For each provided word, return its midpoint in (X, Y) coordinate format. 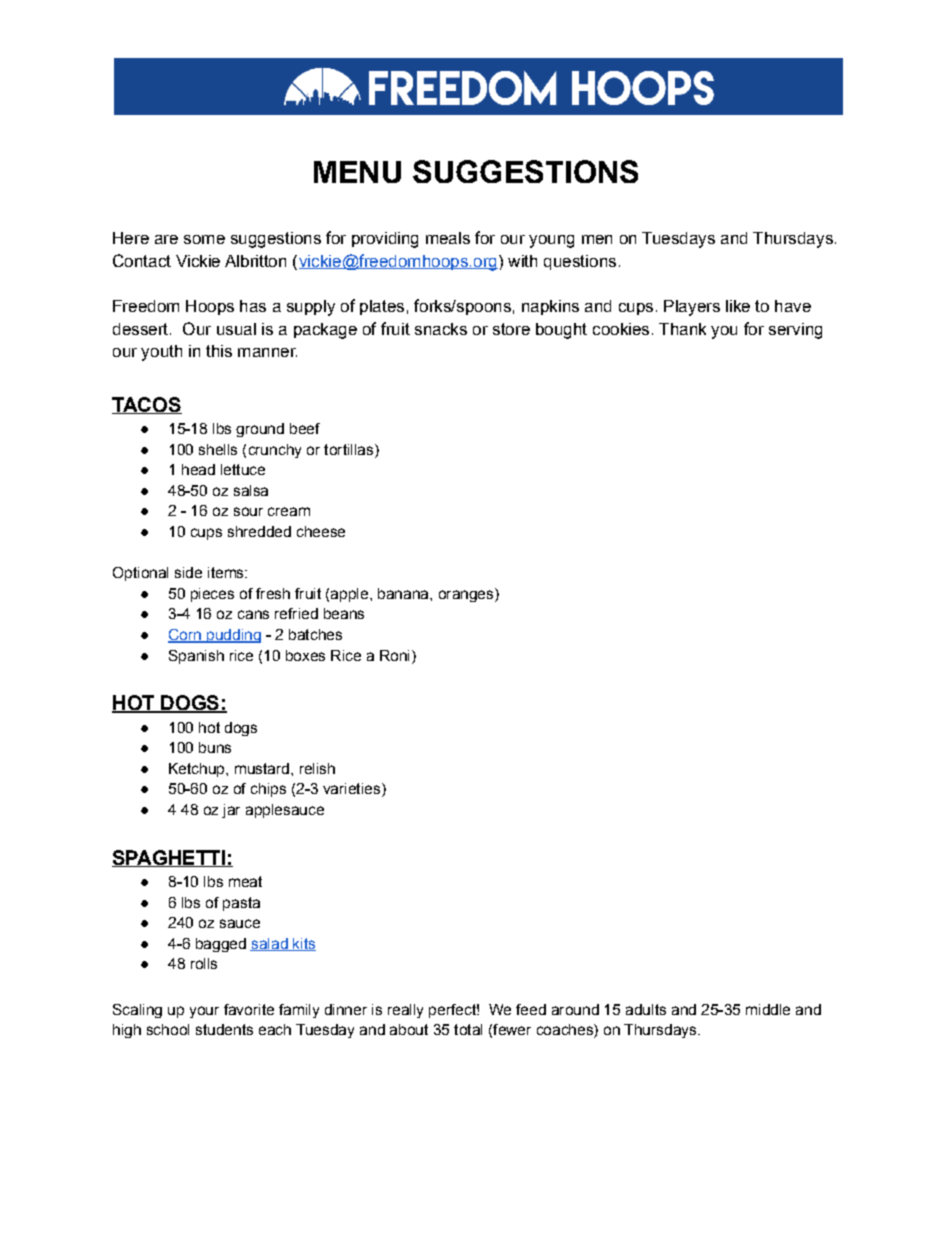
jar (231, 811)
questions (580, 262)
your (204, 1012)
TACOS (147, 405)
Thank (682, 329)
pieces (212, 595)
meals (448, 238)
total (468, 1029)
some (204, 239)
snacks (441, 329)
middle (768, 1009)
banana (404, 593)
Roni (394, 655)
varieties (351, 788)
